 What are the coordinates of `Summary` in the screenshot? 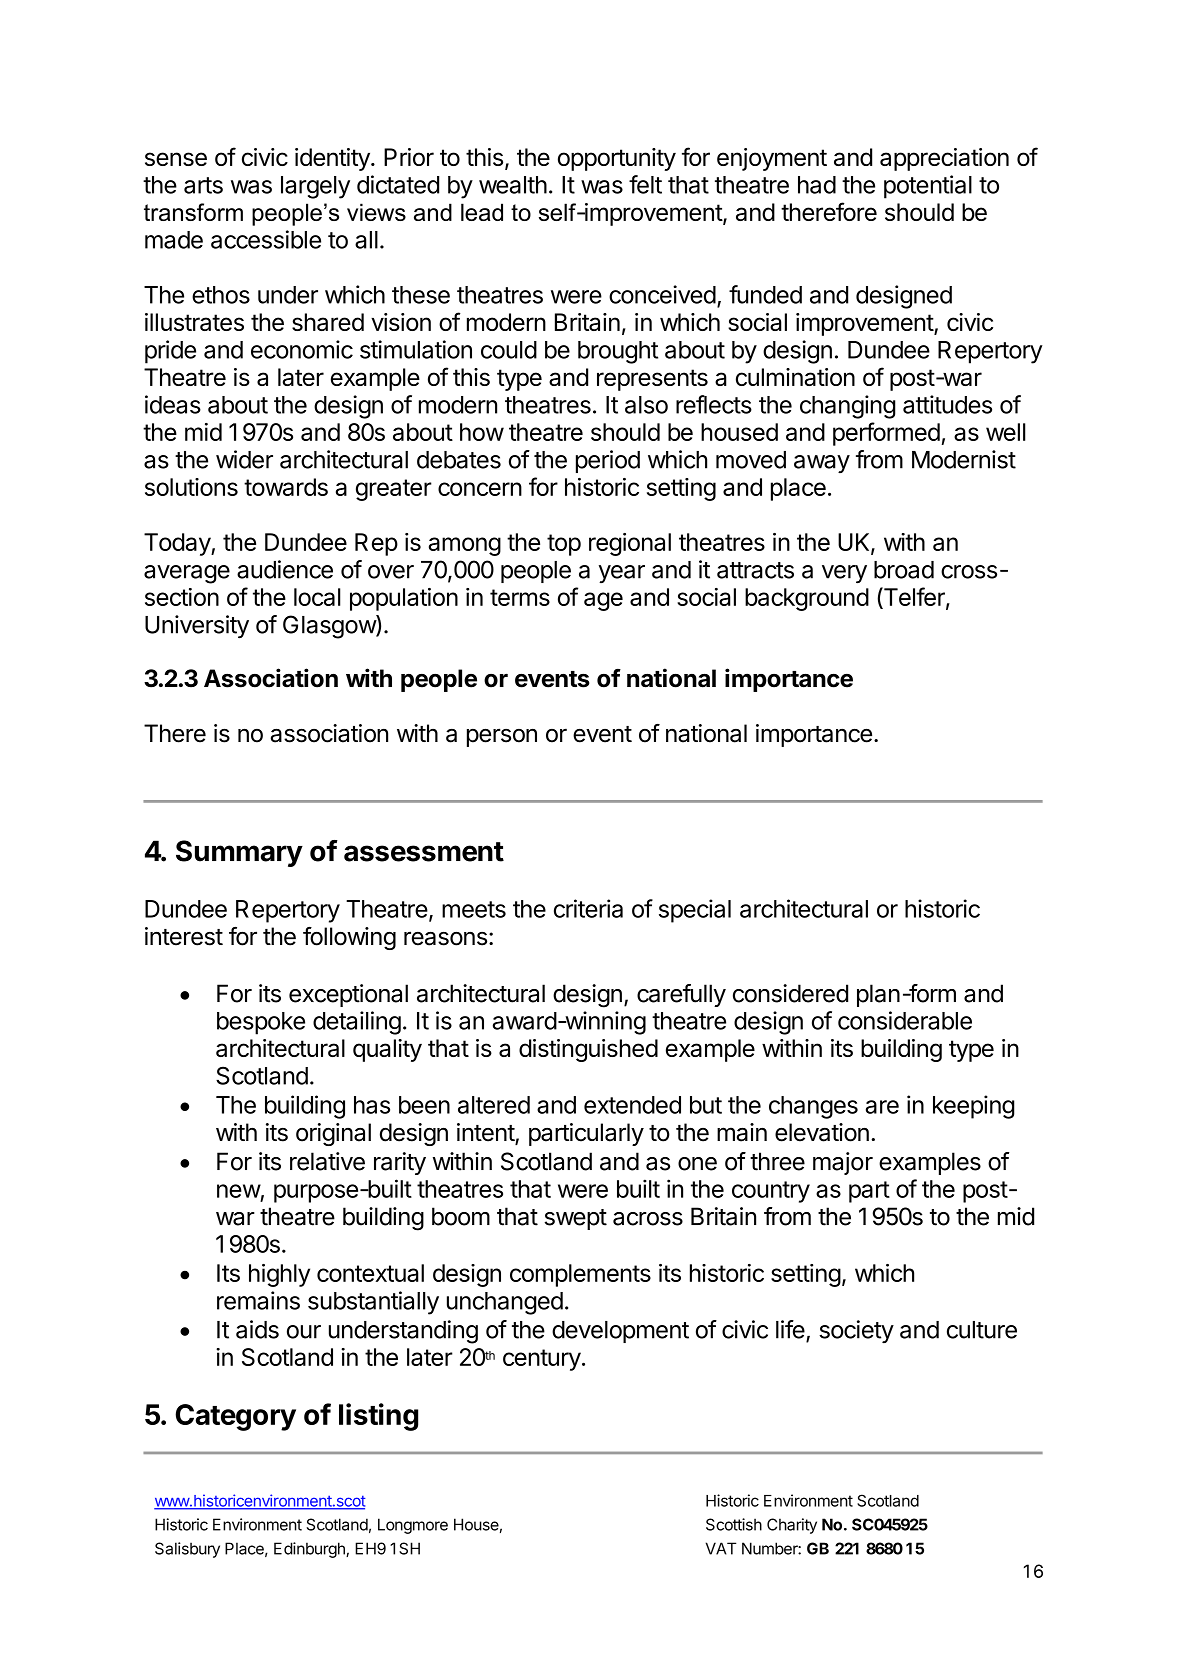 It's located at (239, 853).
